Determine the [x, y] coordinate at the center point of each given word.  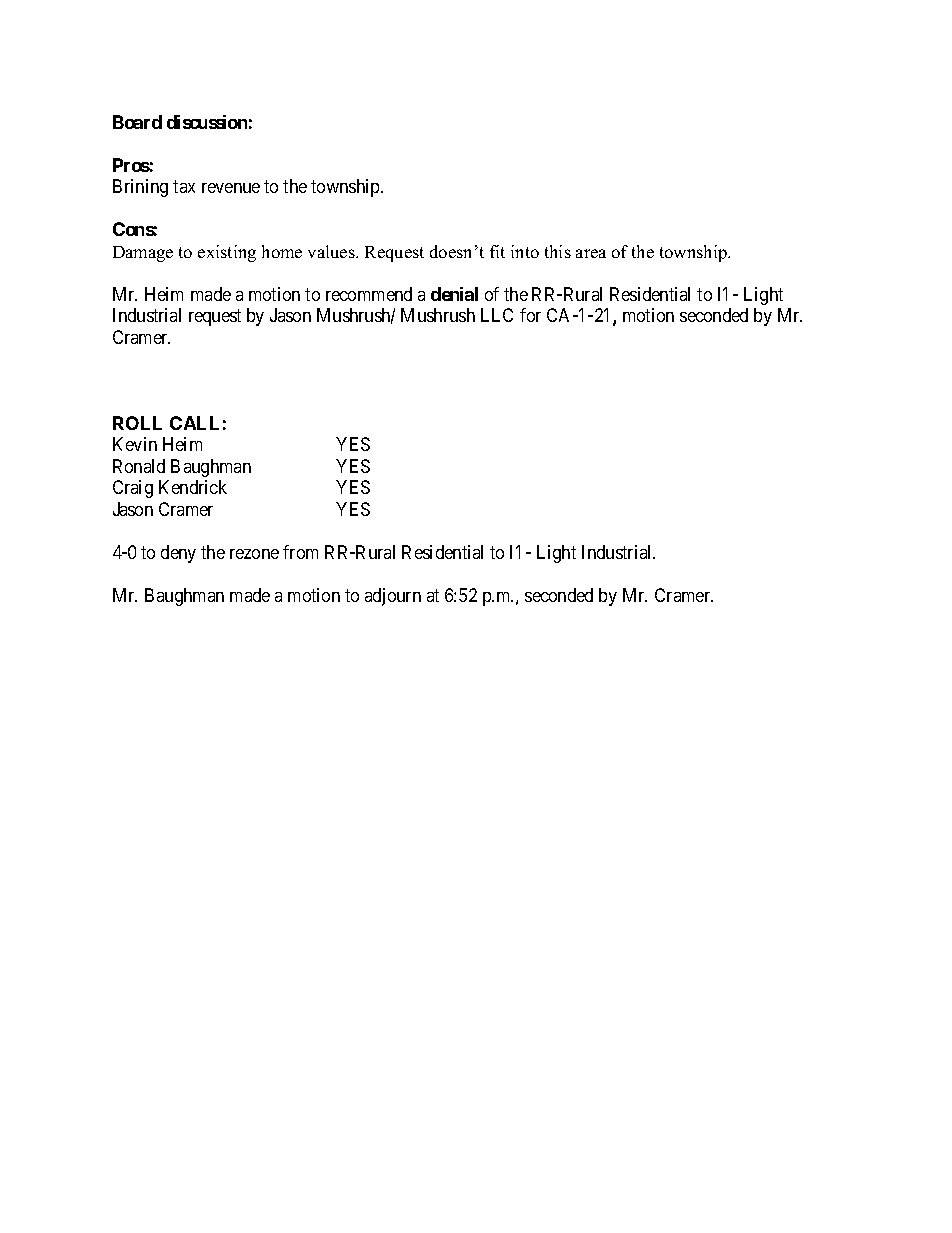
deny [178, 554]
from [300, 552]
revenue [231, 188]
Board [137, 122]
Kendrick [193, 487]
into [525, 251]
